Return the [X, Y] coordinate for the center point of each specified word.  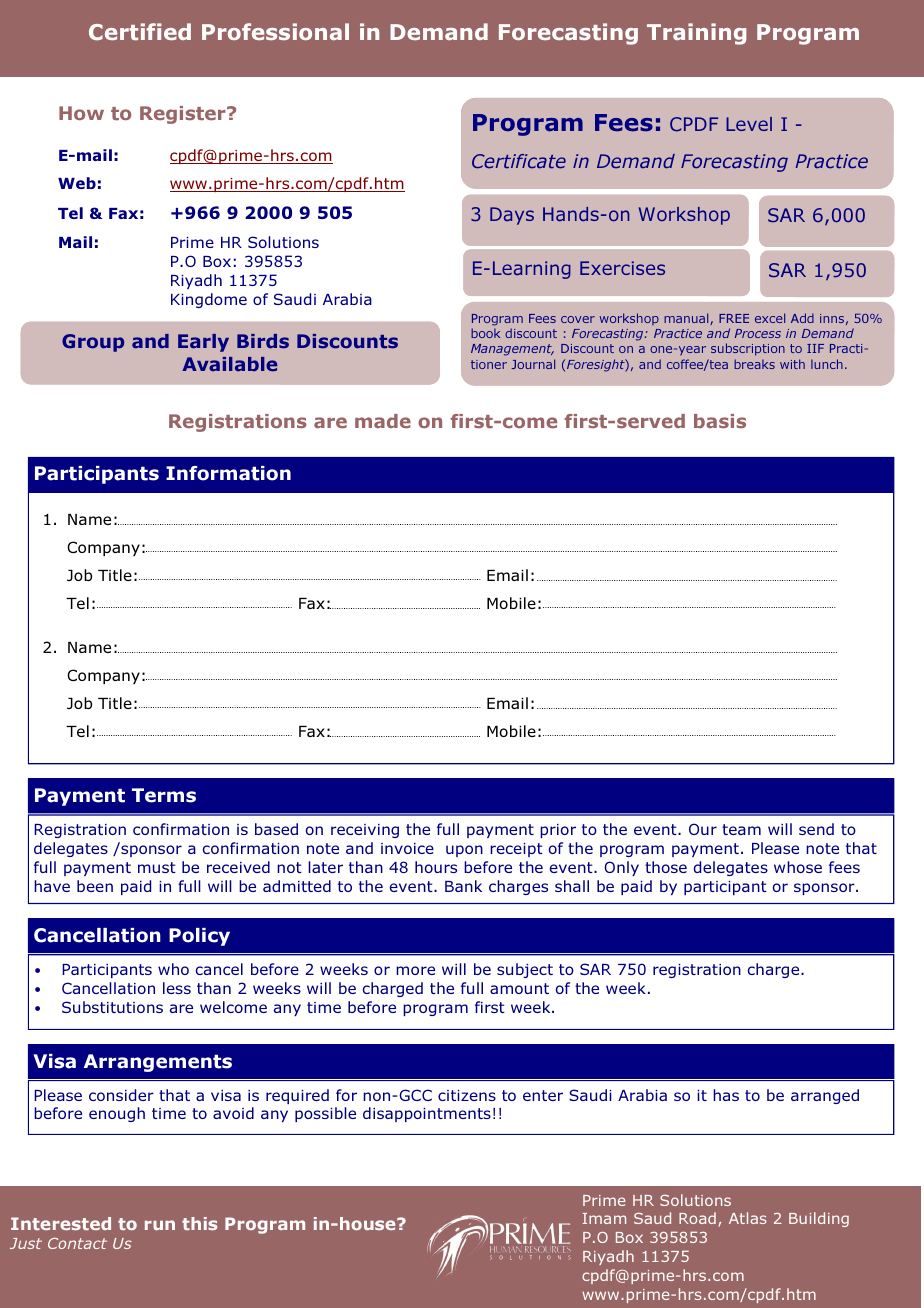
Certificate [519, 161]
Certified [140, 31]
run [160, 1225]
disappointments [427, 1114]
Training [696, 34]
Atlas [748, 1218]
